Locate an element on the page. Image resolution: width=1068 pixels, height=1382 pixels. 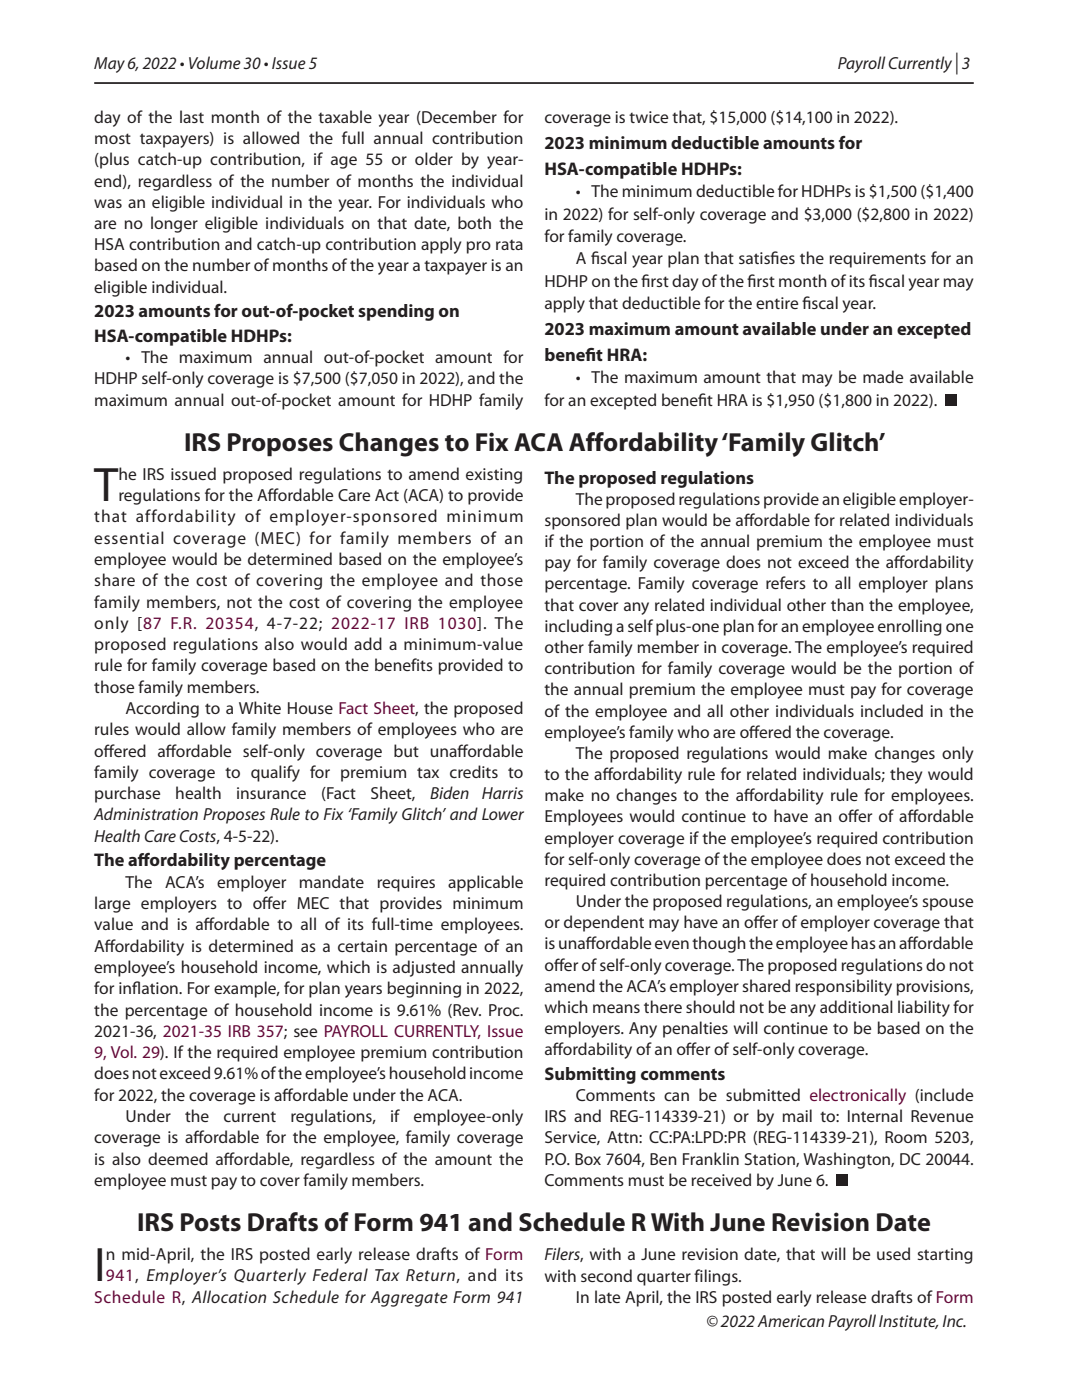
existing is located at coordinates (494, 476).
